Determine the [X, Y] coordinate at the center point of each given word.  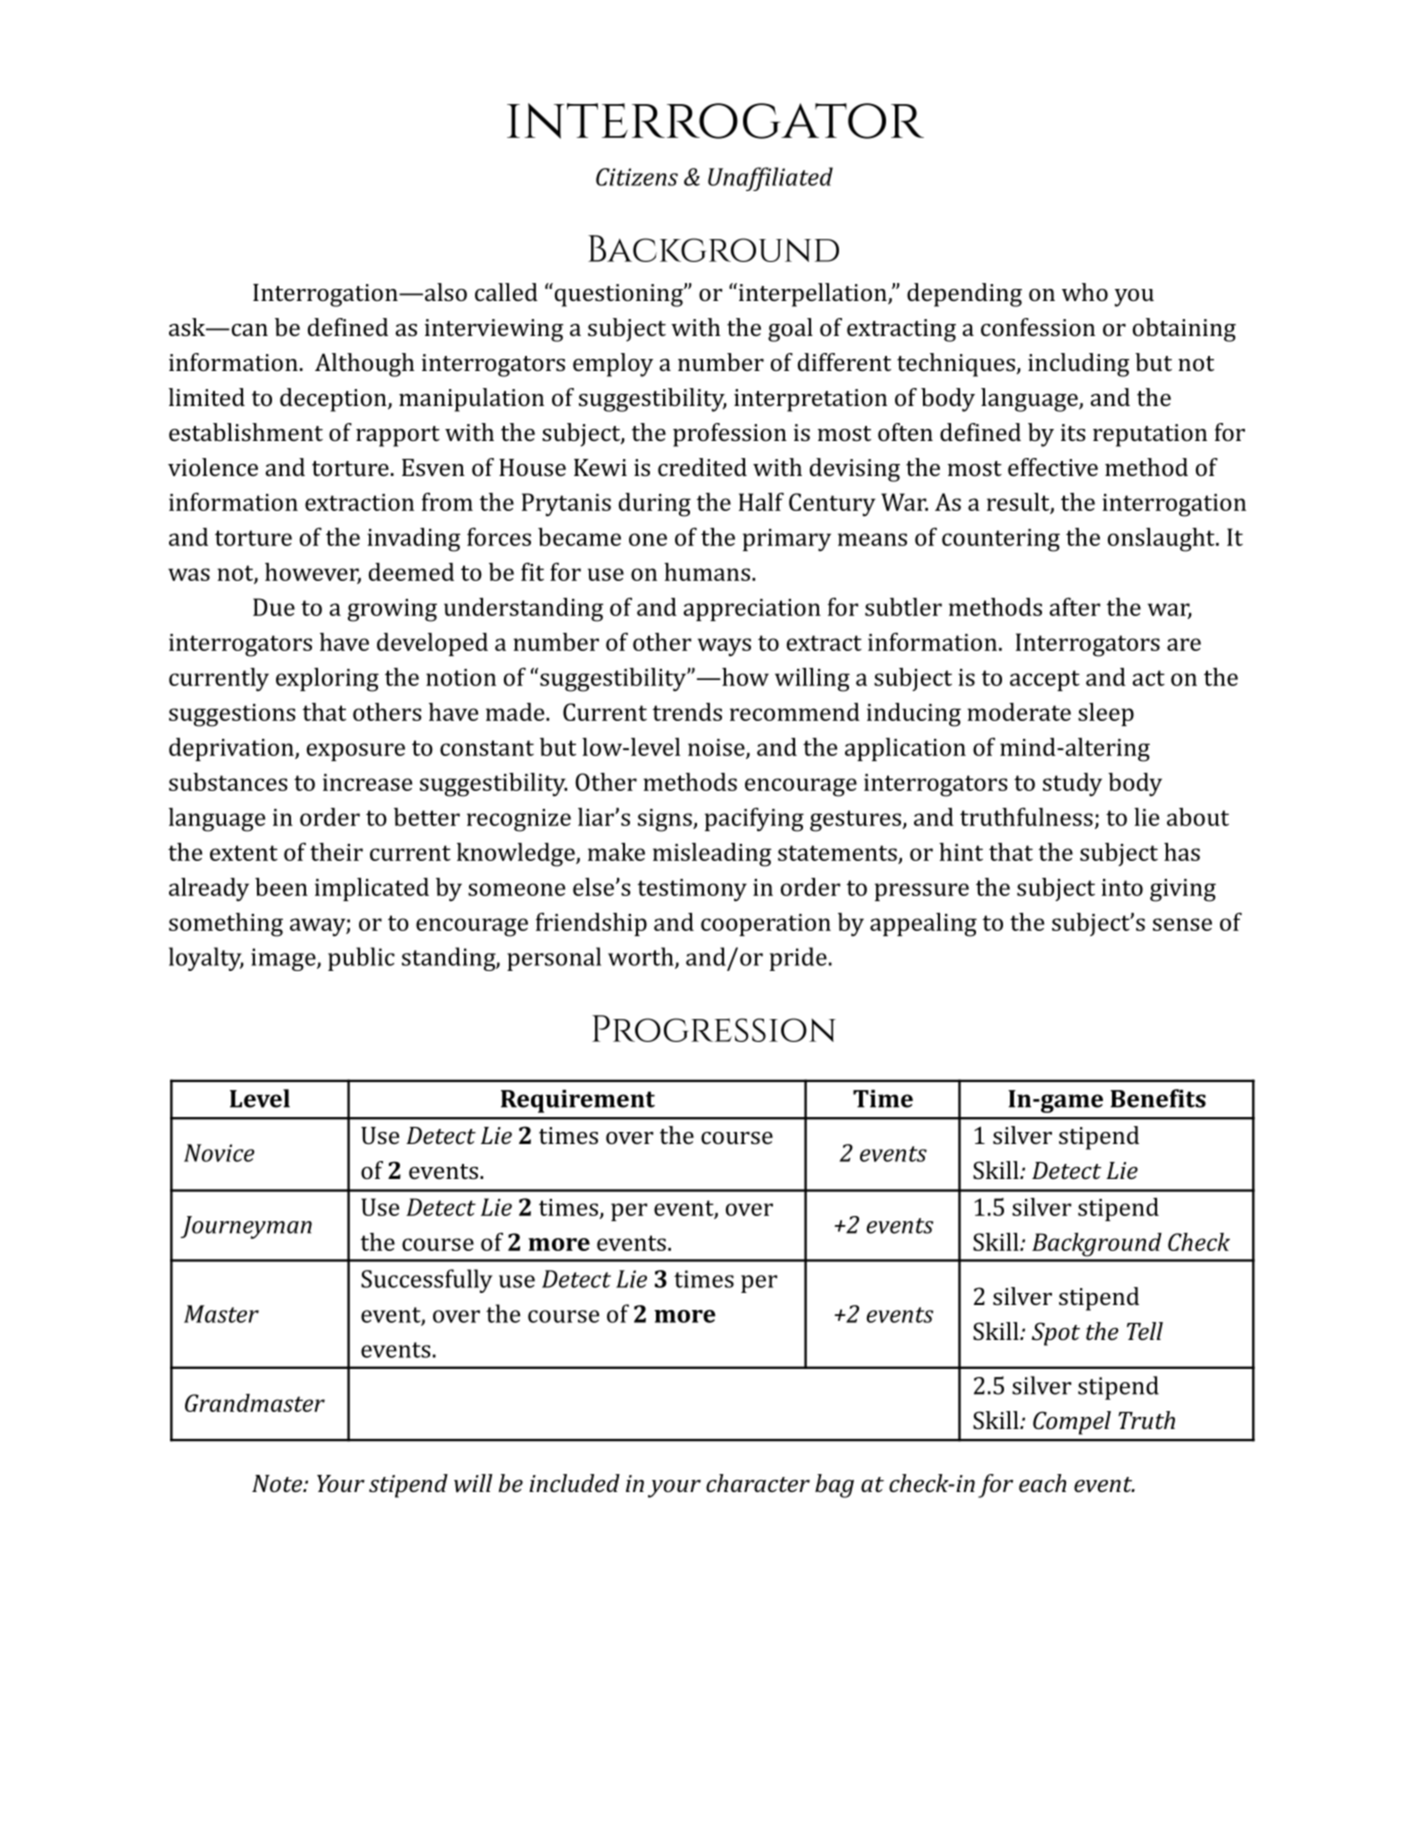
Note [278, 1483]
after [1075, 606]
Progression [714, 1028]
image [284, 959]
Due [274, 607]
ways [724, 647]
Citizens [637, 177]
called [506, 292]
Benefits [1158, 1098]
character [758, 1483]
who [1085, 292]
